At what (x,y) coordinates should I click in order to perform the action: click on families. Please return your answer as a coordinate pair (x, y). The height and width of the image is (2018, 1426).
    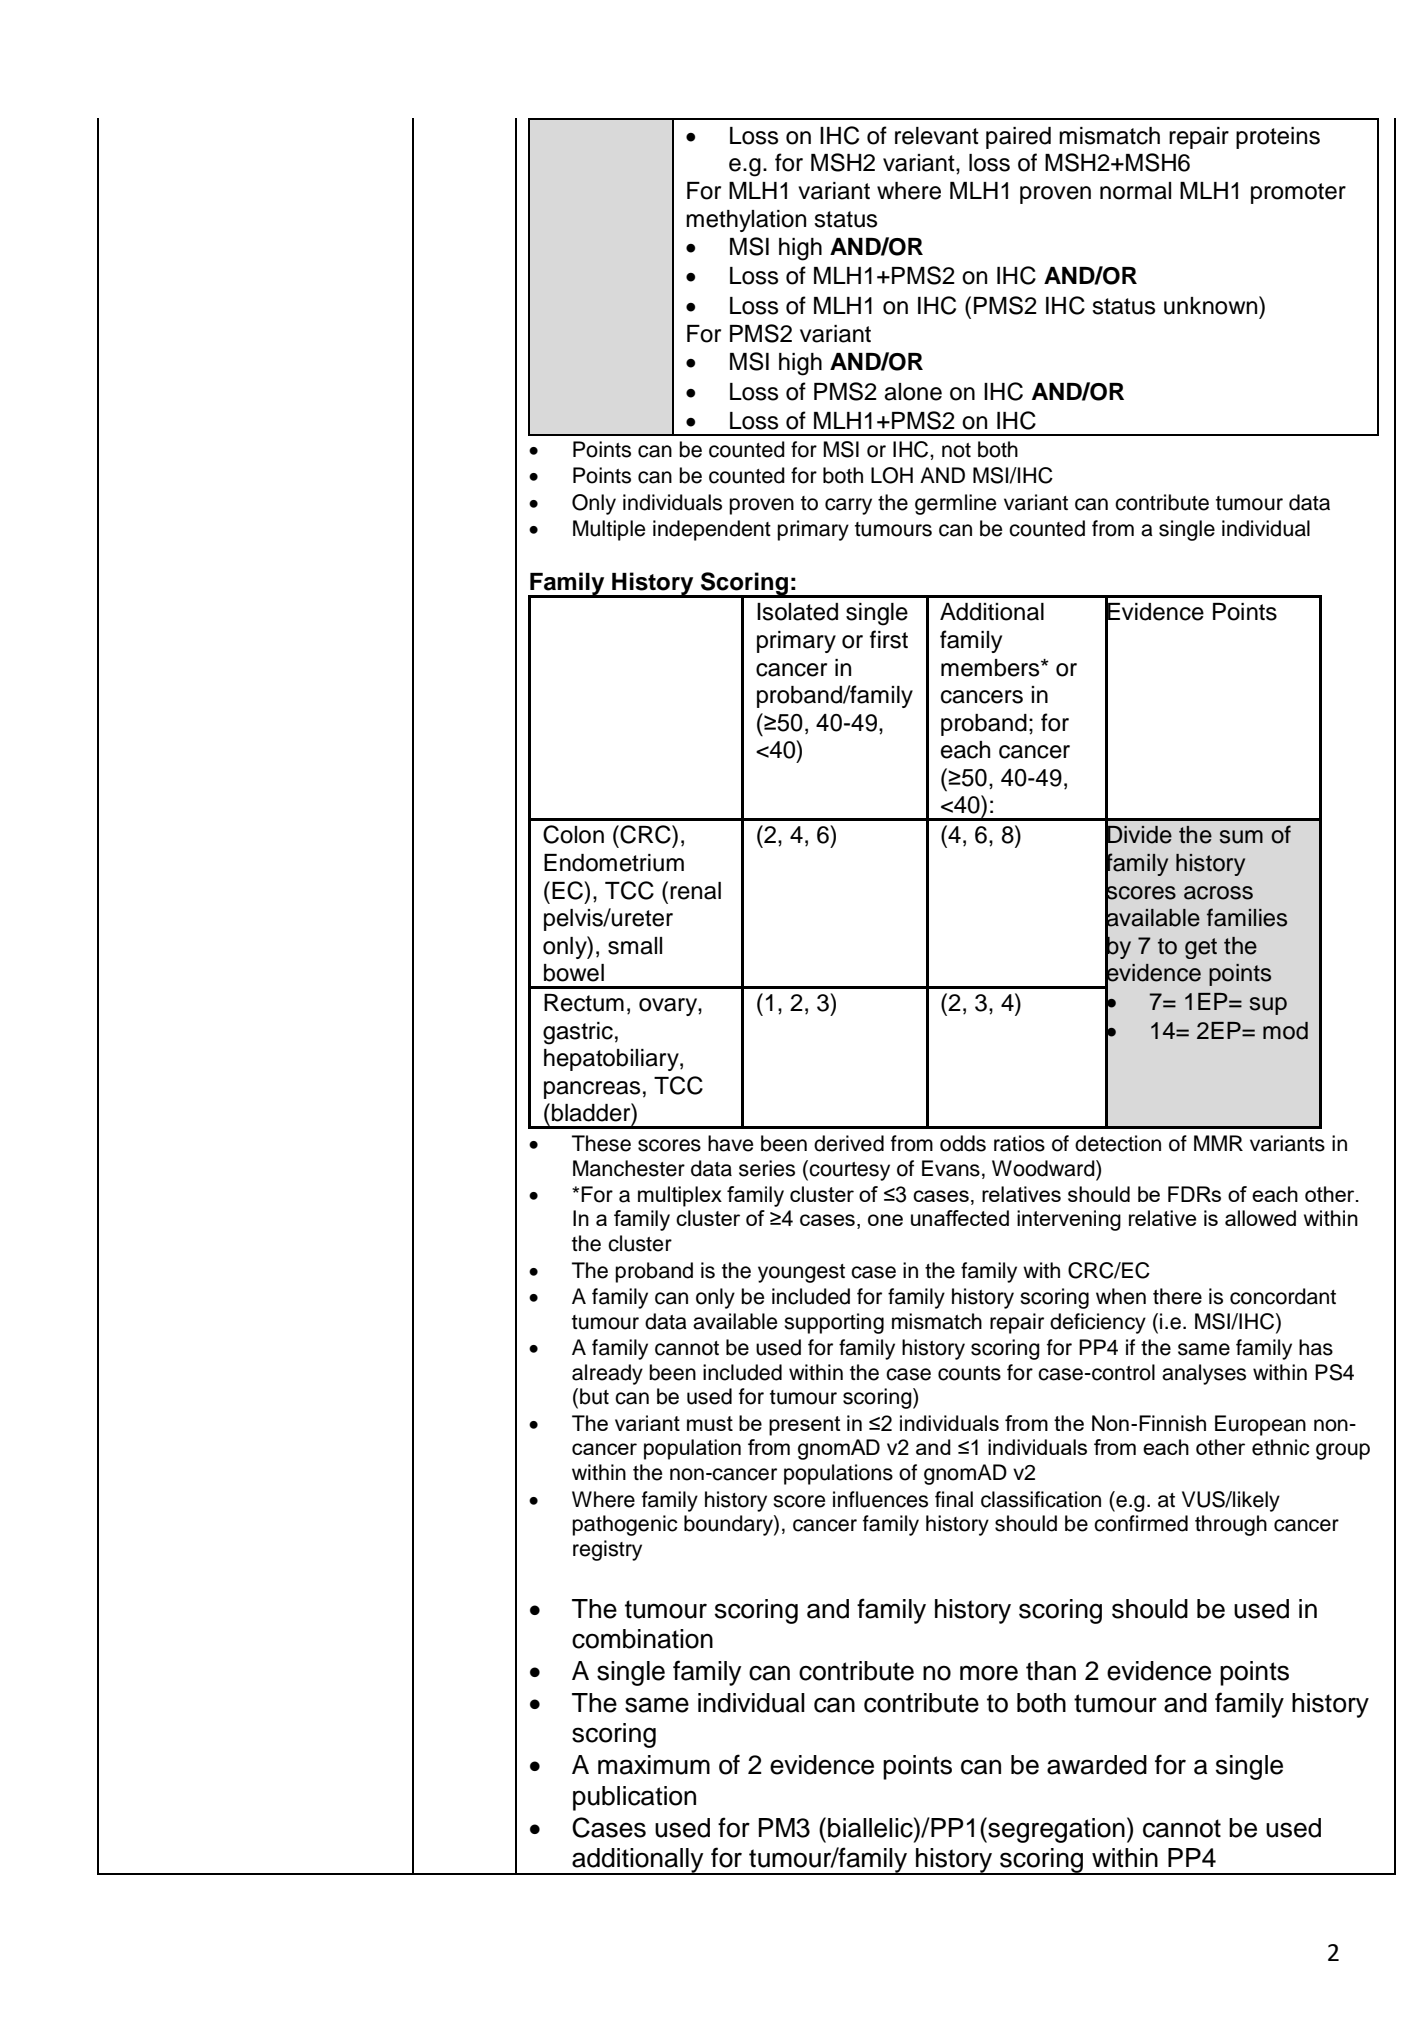
    Looking at the image, I should click on (1247, 917).
